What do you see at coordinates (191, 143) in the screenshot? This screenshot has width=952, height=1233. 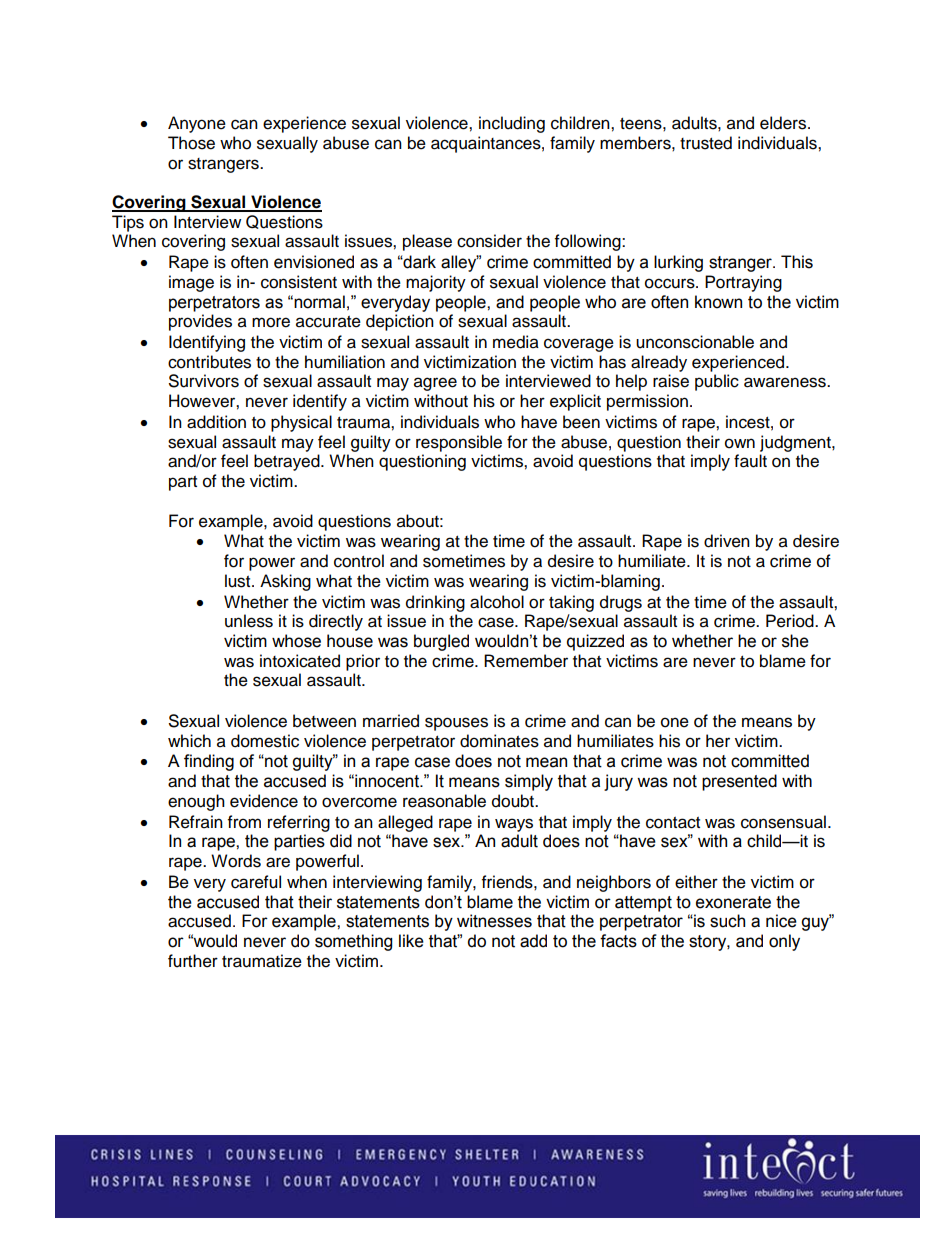 I see `Those` at bounding box center [191, 143].
